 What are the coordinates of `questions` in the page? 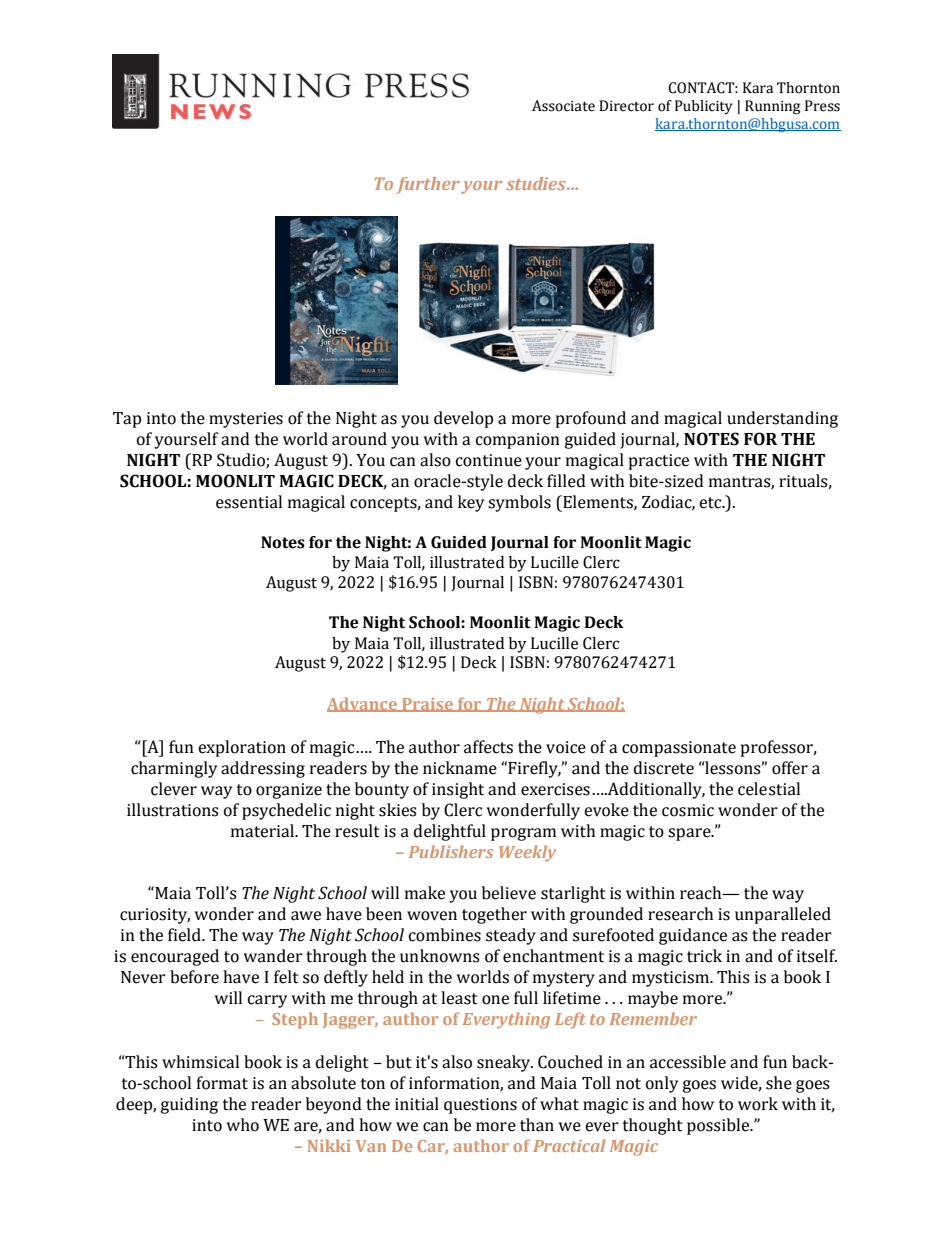 It's located at (480, 1106).
